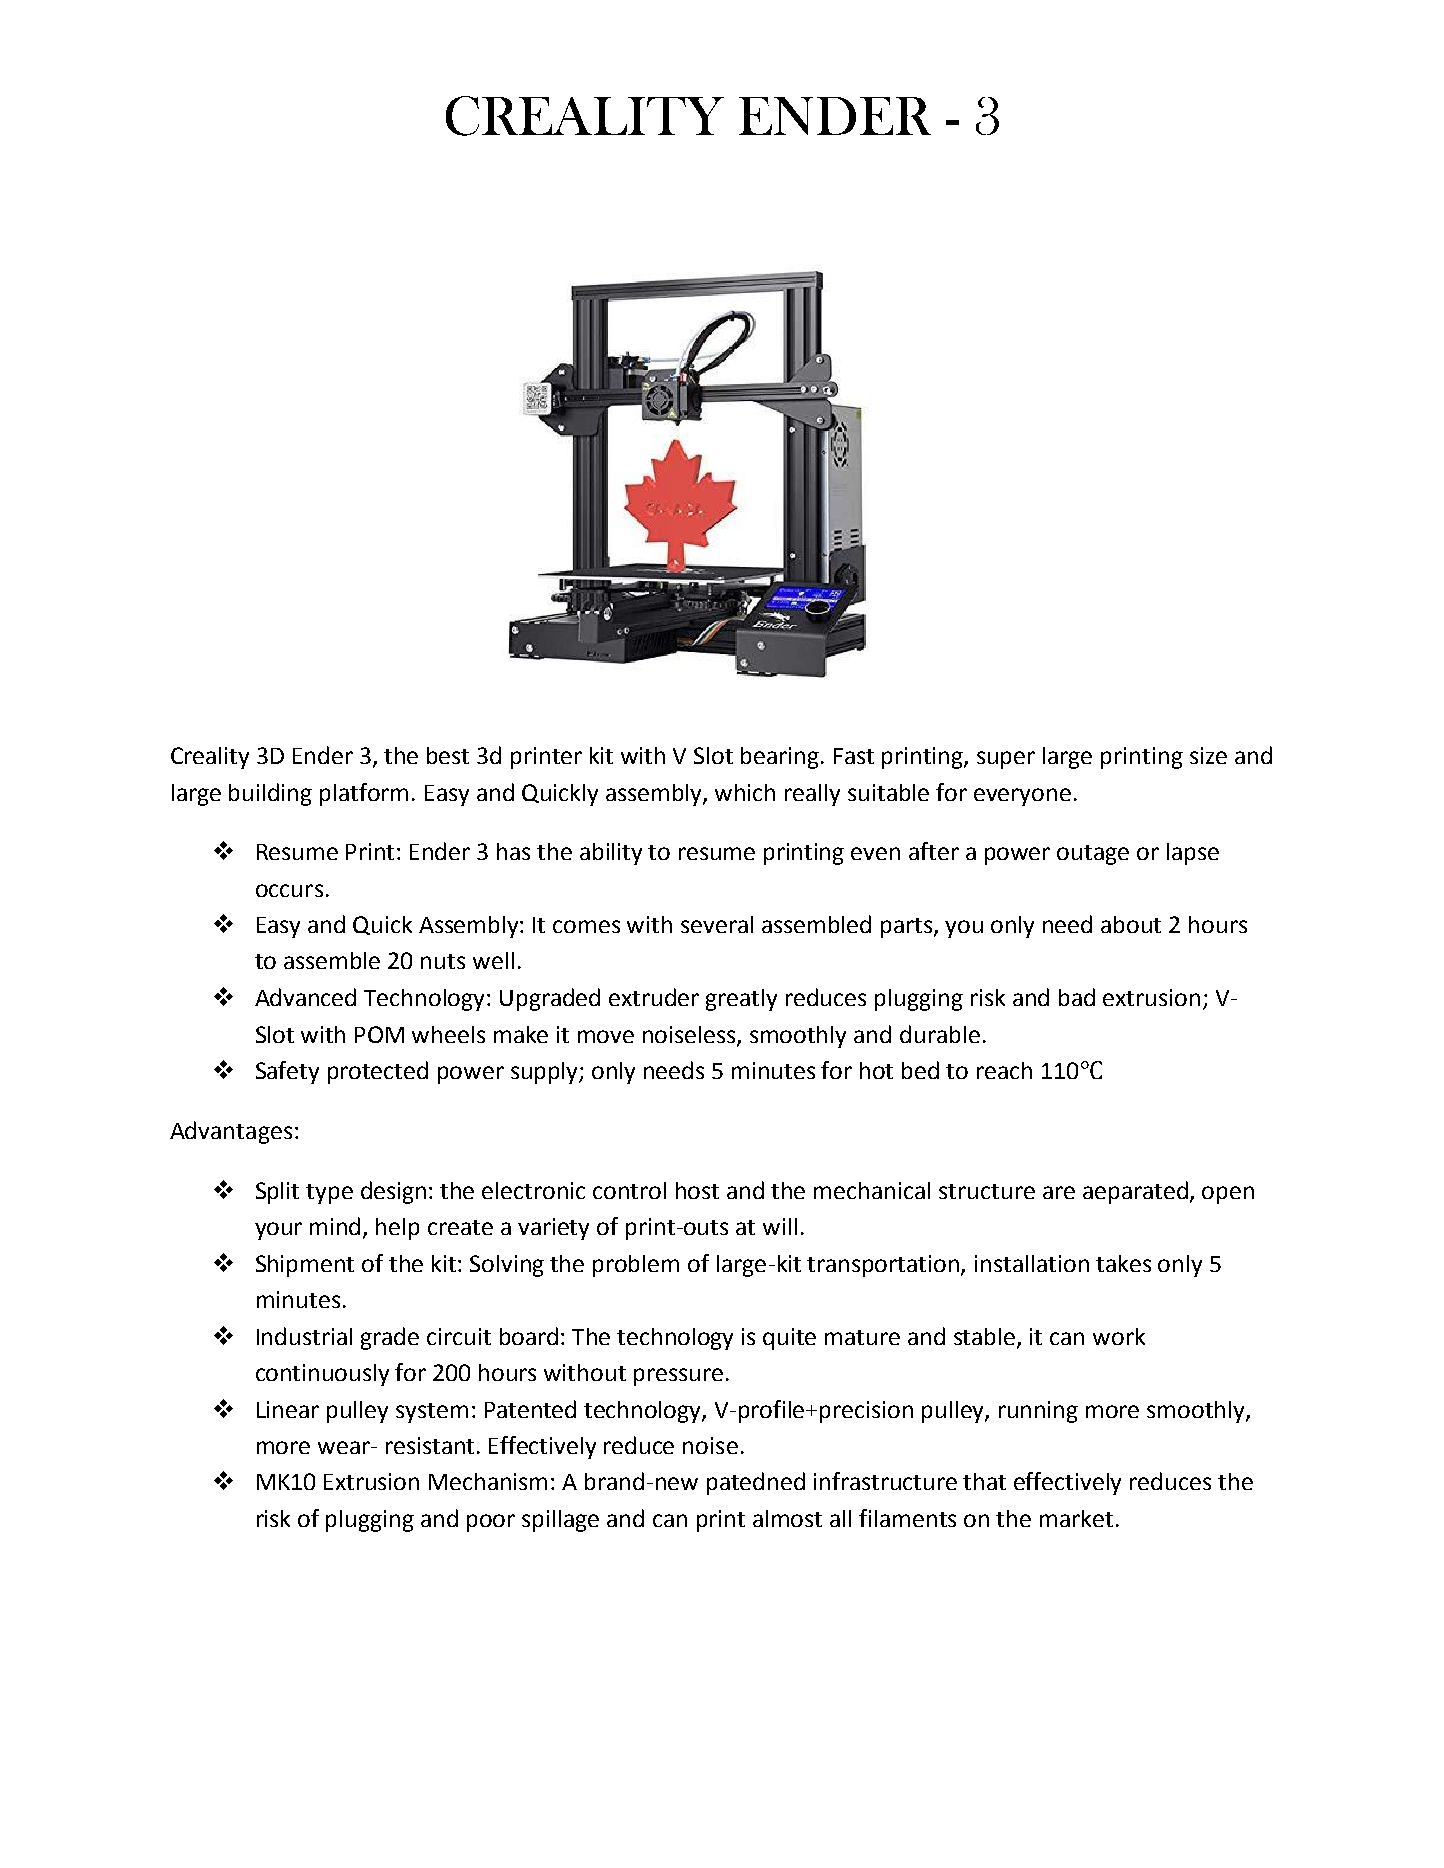  I want to click on everyone, so click(1022, 797).
